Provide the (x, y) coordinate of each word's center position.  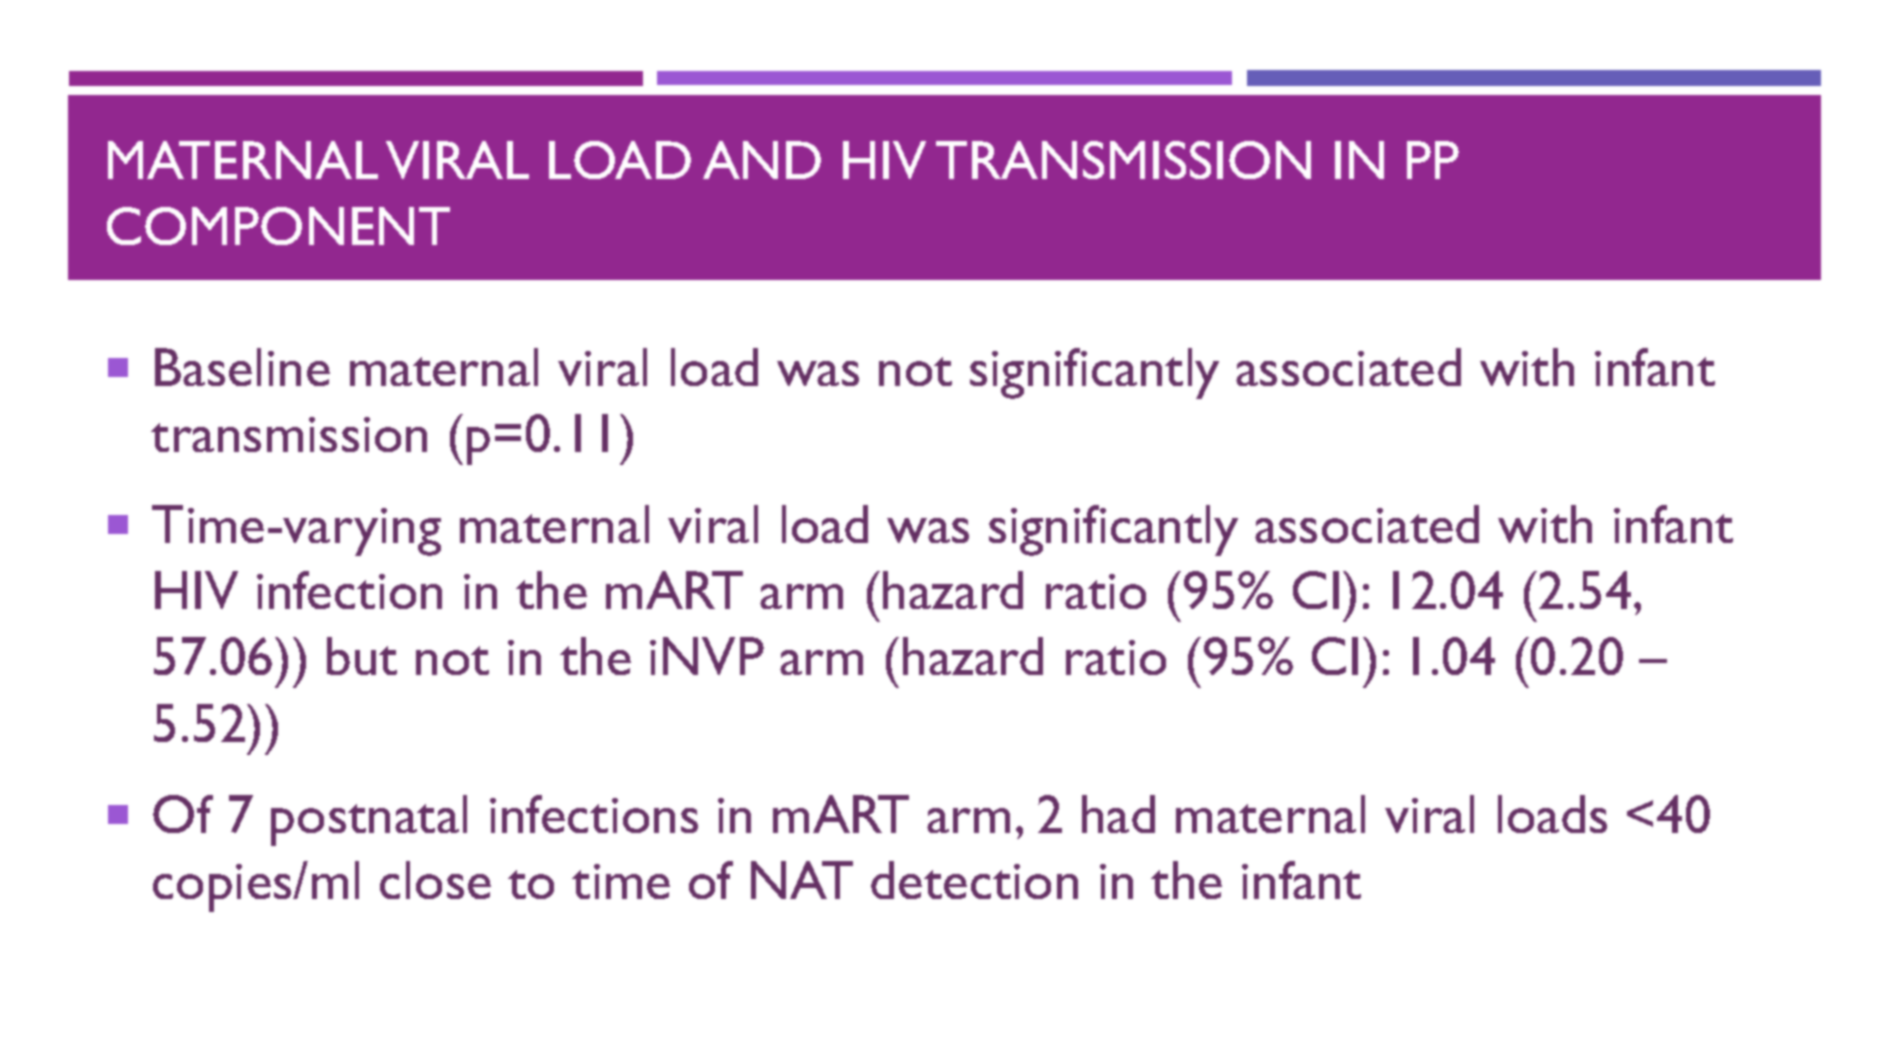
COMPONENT (278, 226)
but (362, 656)
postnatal (369, 820)
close (435, 880)
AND (762, 160)
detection (974, 880)
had (1118, 814)
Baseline (242, 367)
